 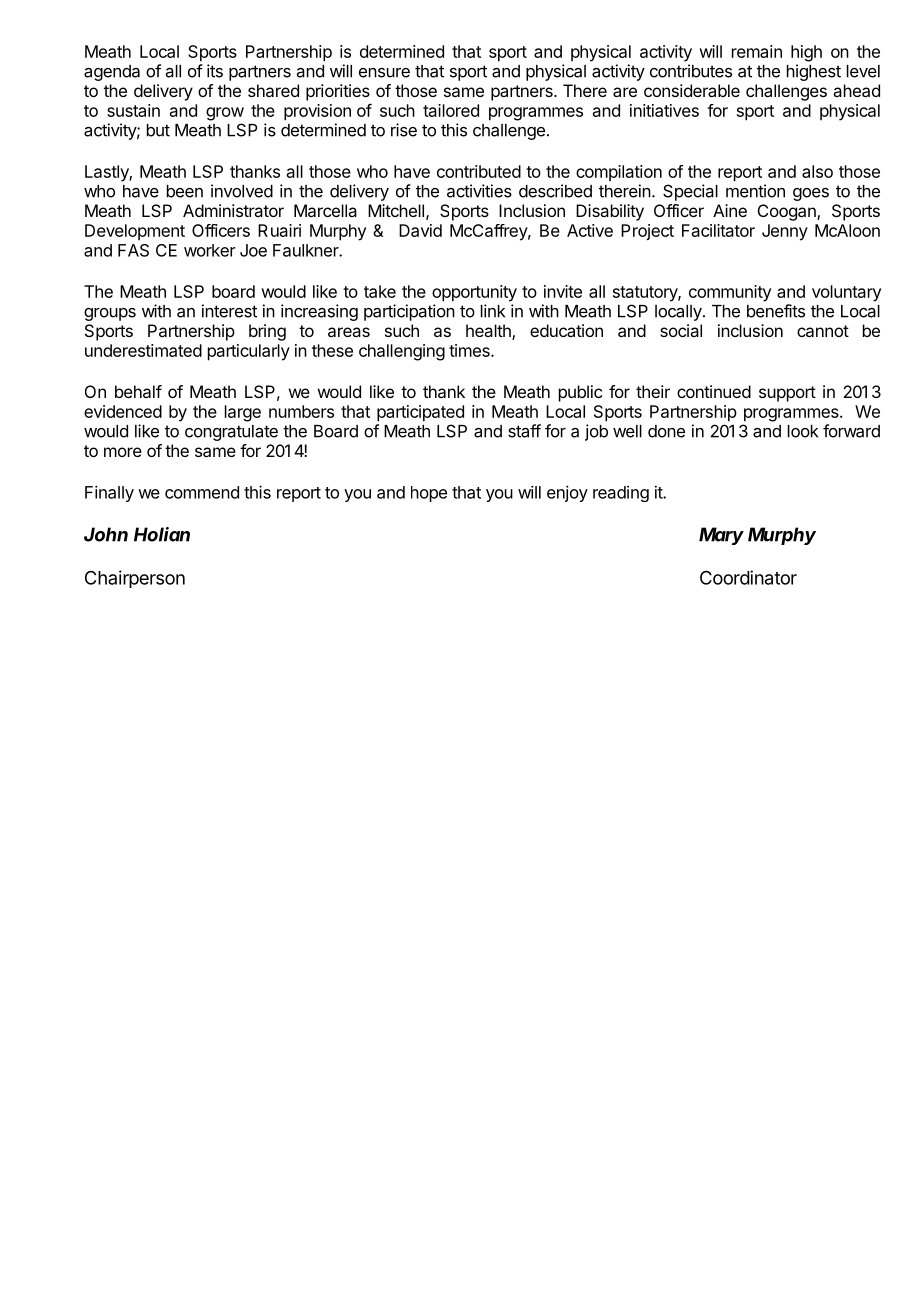 What do you see at coordinates (757, 51) in the image?
I see `remain` at bounding box center [757, 51].
